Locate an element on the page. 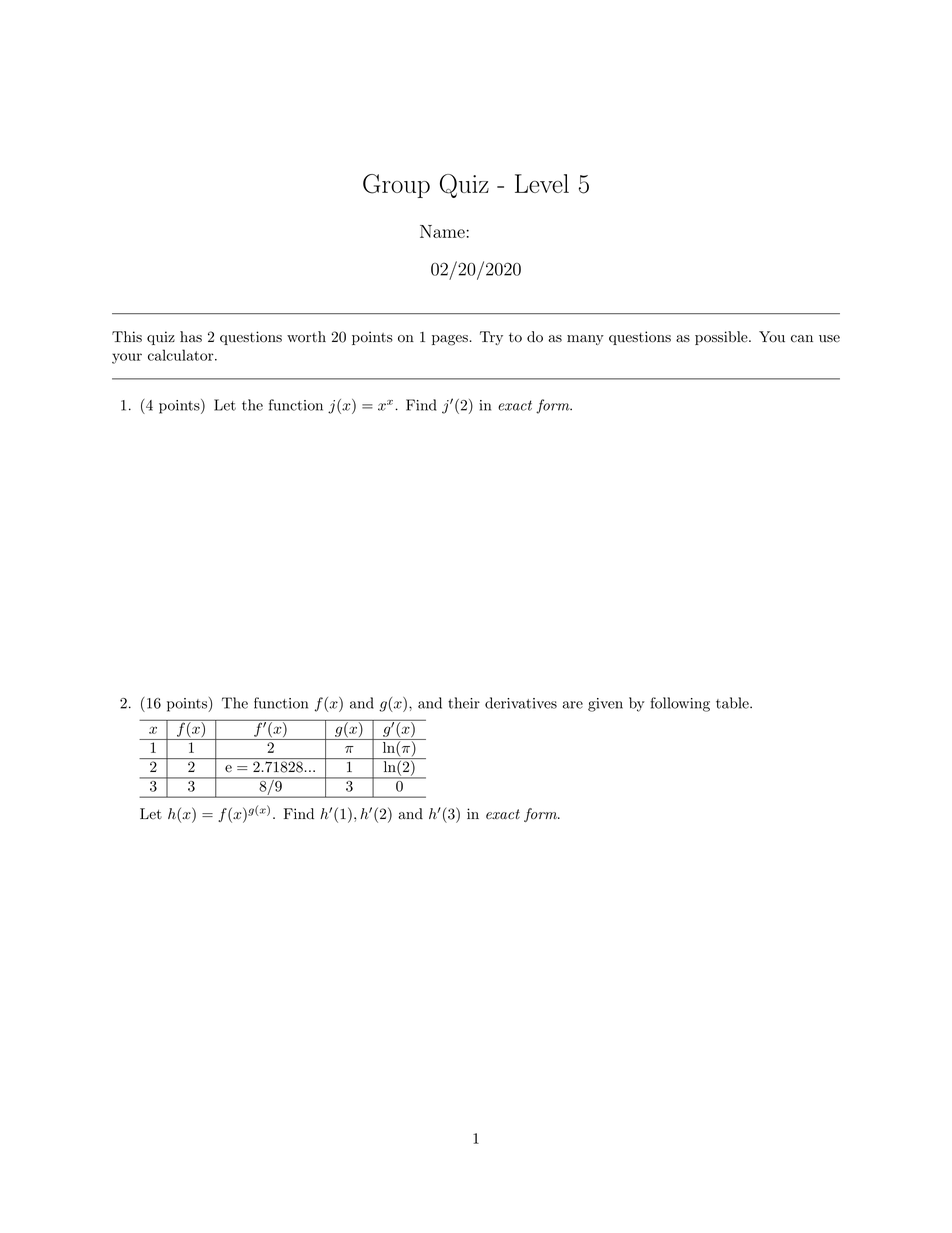 This page has height=1233, width=952. Name is located at coordinates (443, 231).
